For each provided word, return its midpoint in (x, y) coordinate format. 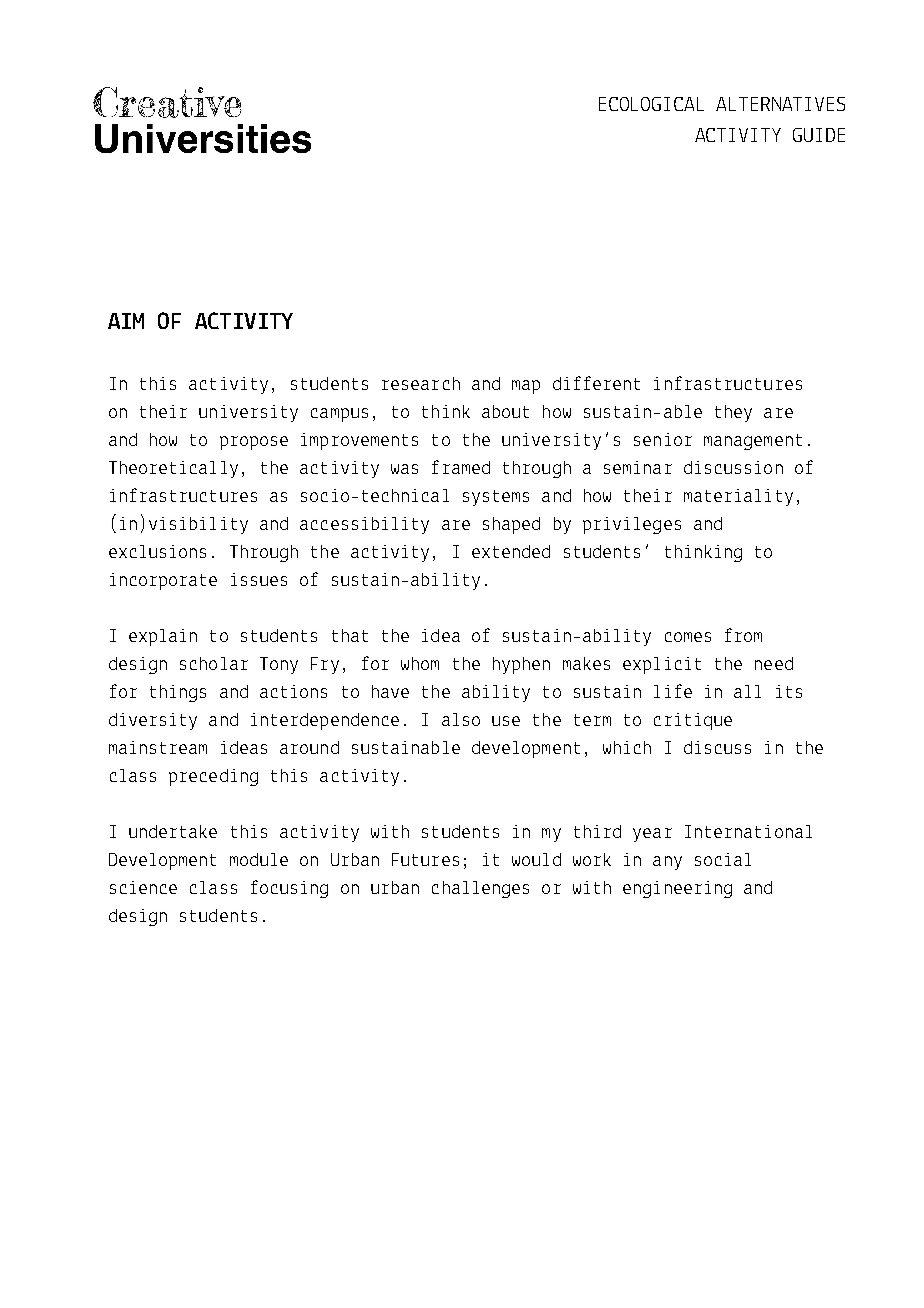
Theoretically (173, 469)
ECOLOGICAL (651, 104)
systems (496, 498)
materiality (738, 497)
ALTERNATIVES (780, 104)
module (259, 859)
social (723, 859)
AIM (126, 321)
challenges (480, 889)
